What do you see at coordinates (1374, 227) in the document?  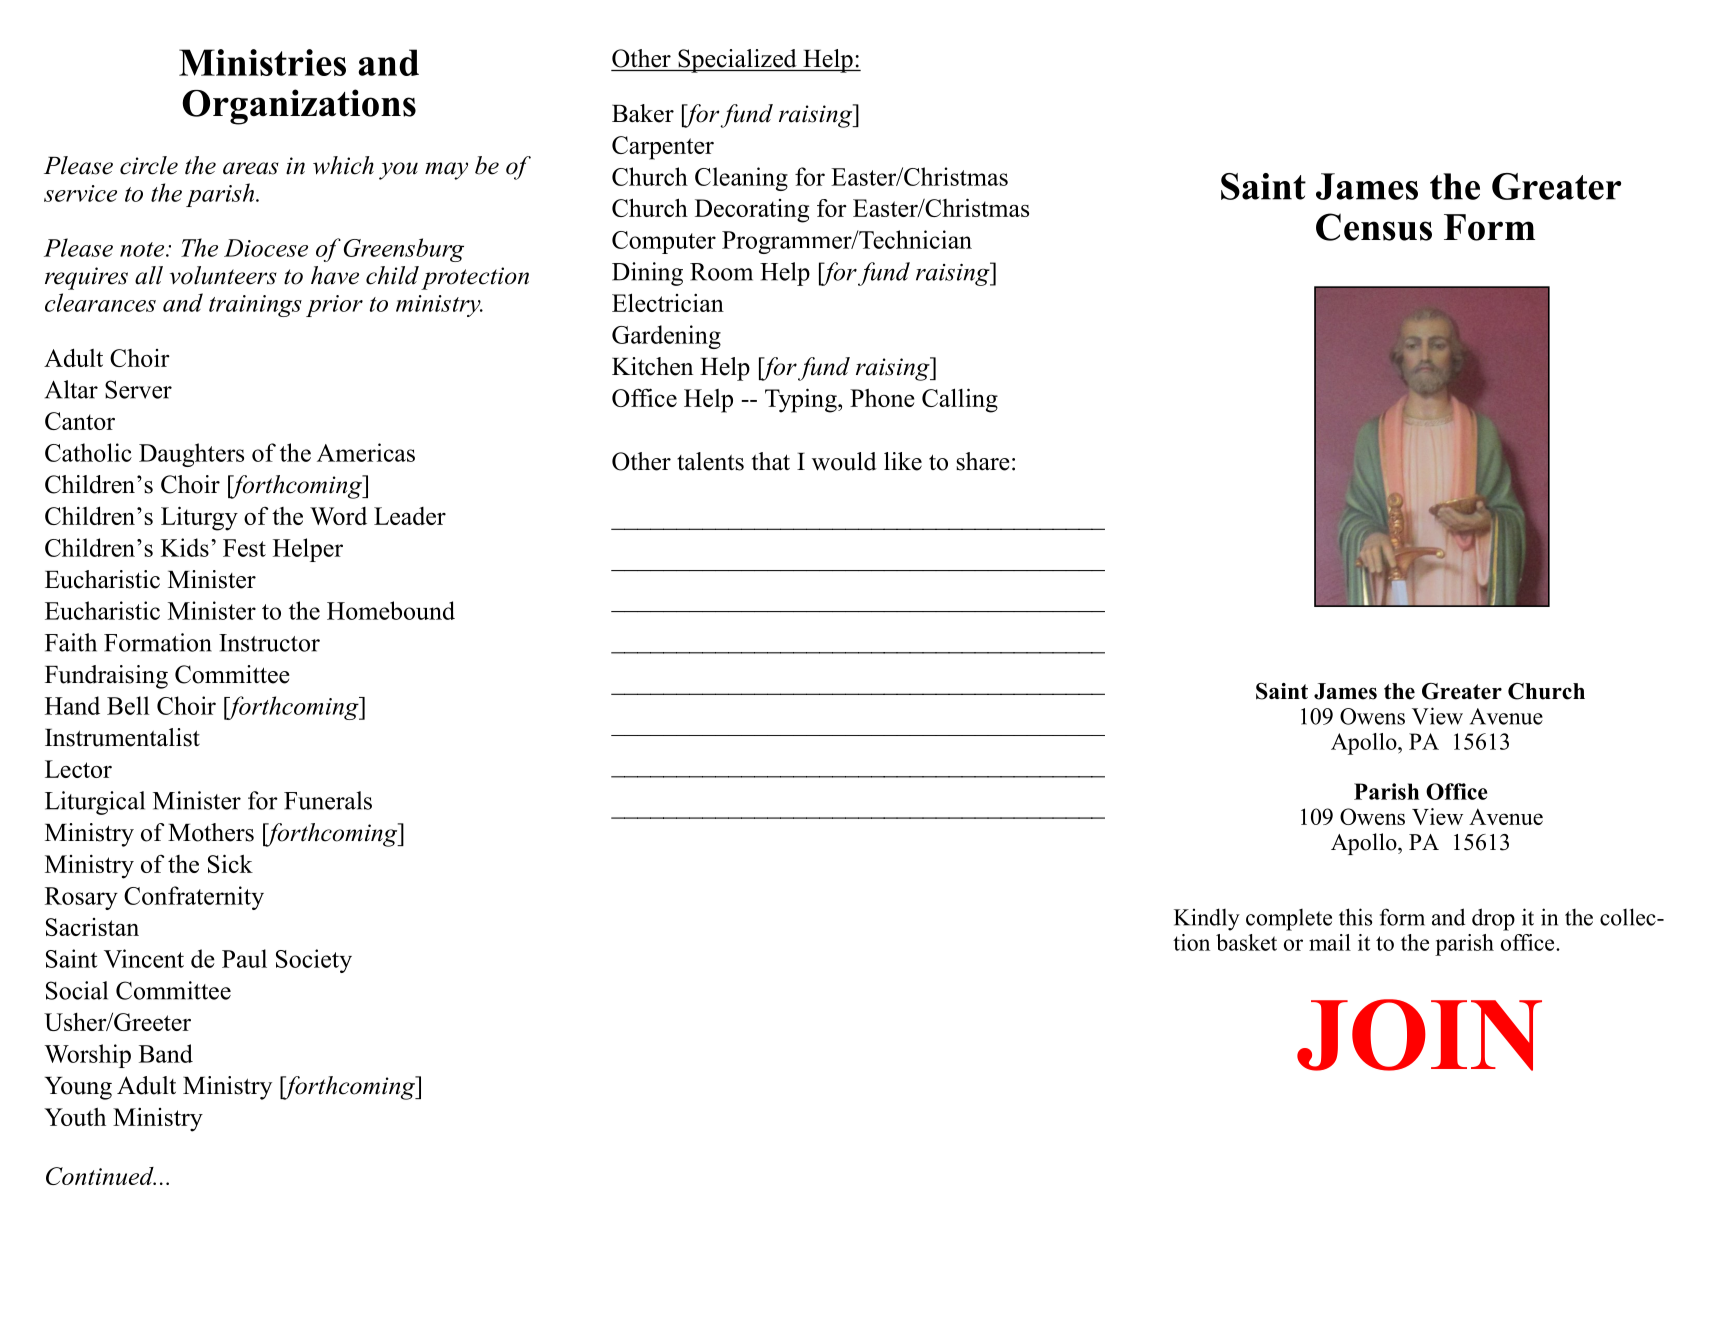 I see `Census` at bounding box center [1374, 227].
